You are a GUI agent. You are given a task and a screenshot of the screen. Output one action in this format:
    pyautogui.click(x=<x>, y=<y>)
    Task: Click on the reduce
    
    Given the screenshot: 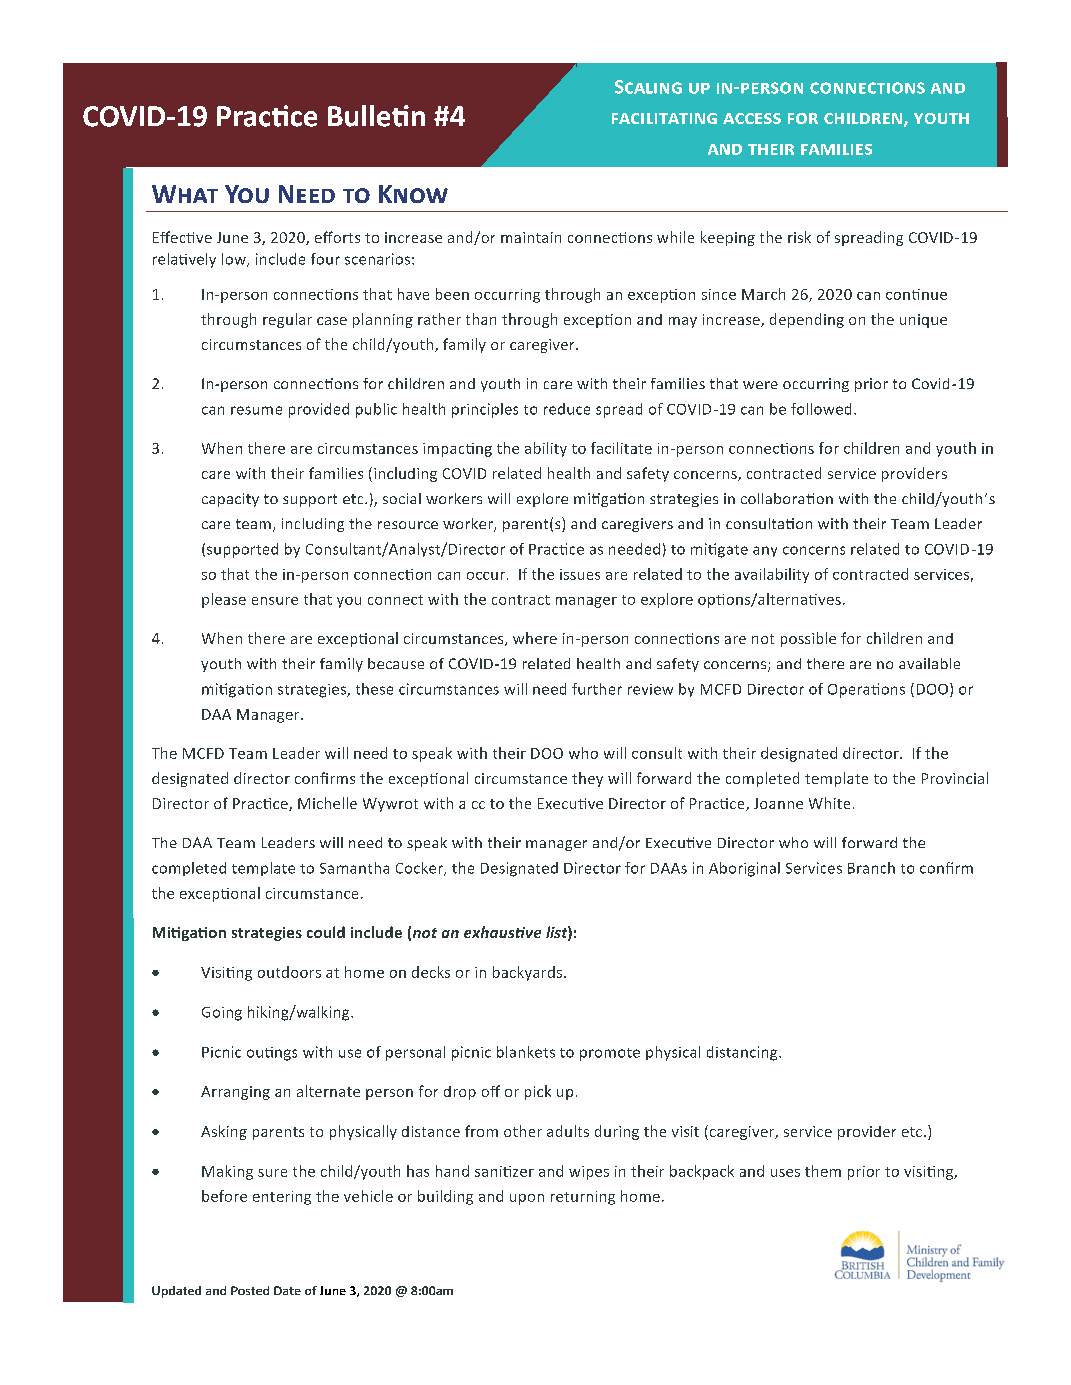 What is the action you would take?
    pyautogui.click(x=567, y=409)
